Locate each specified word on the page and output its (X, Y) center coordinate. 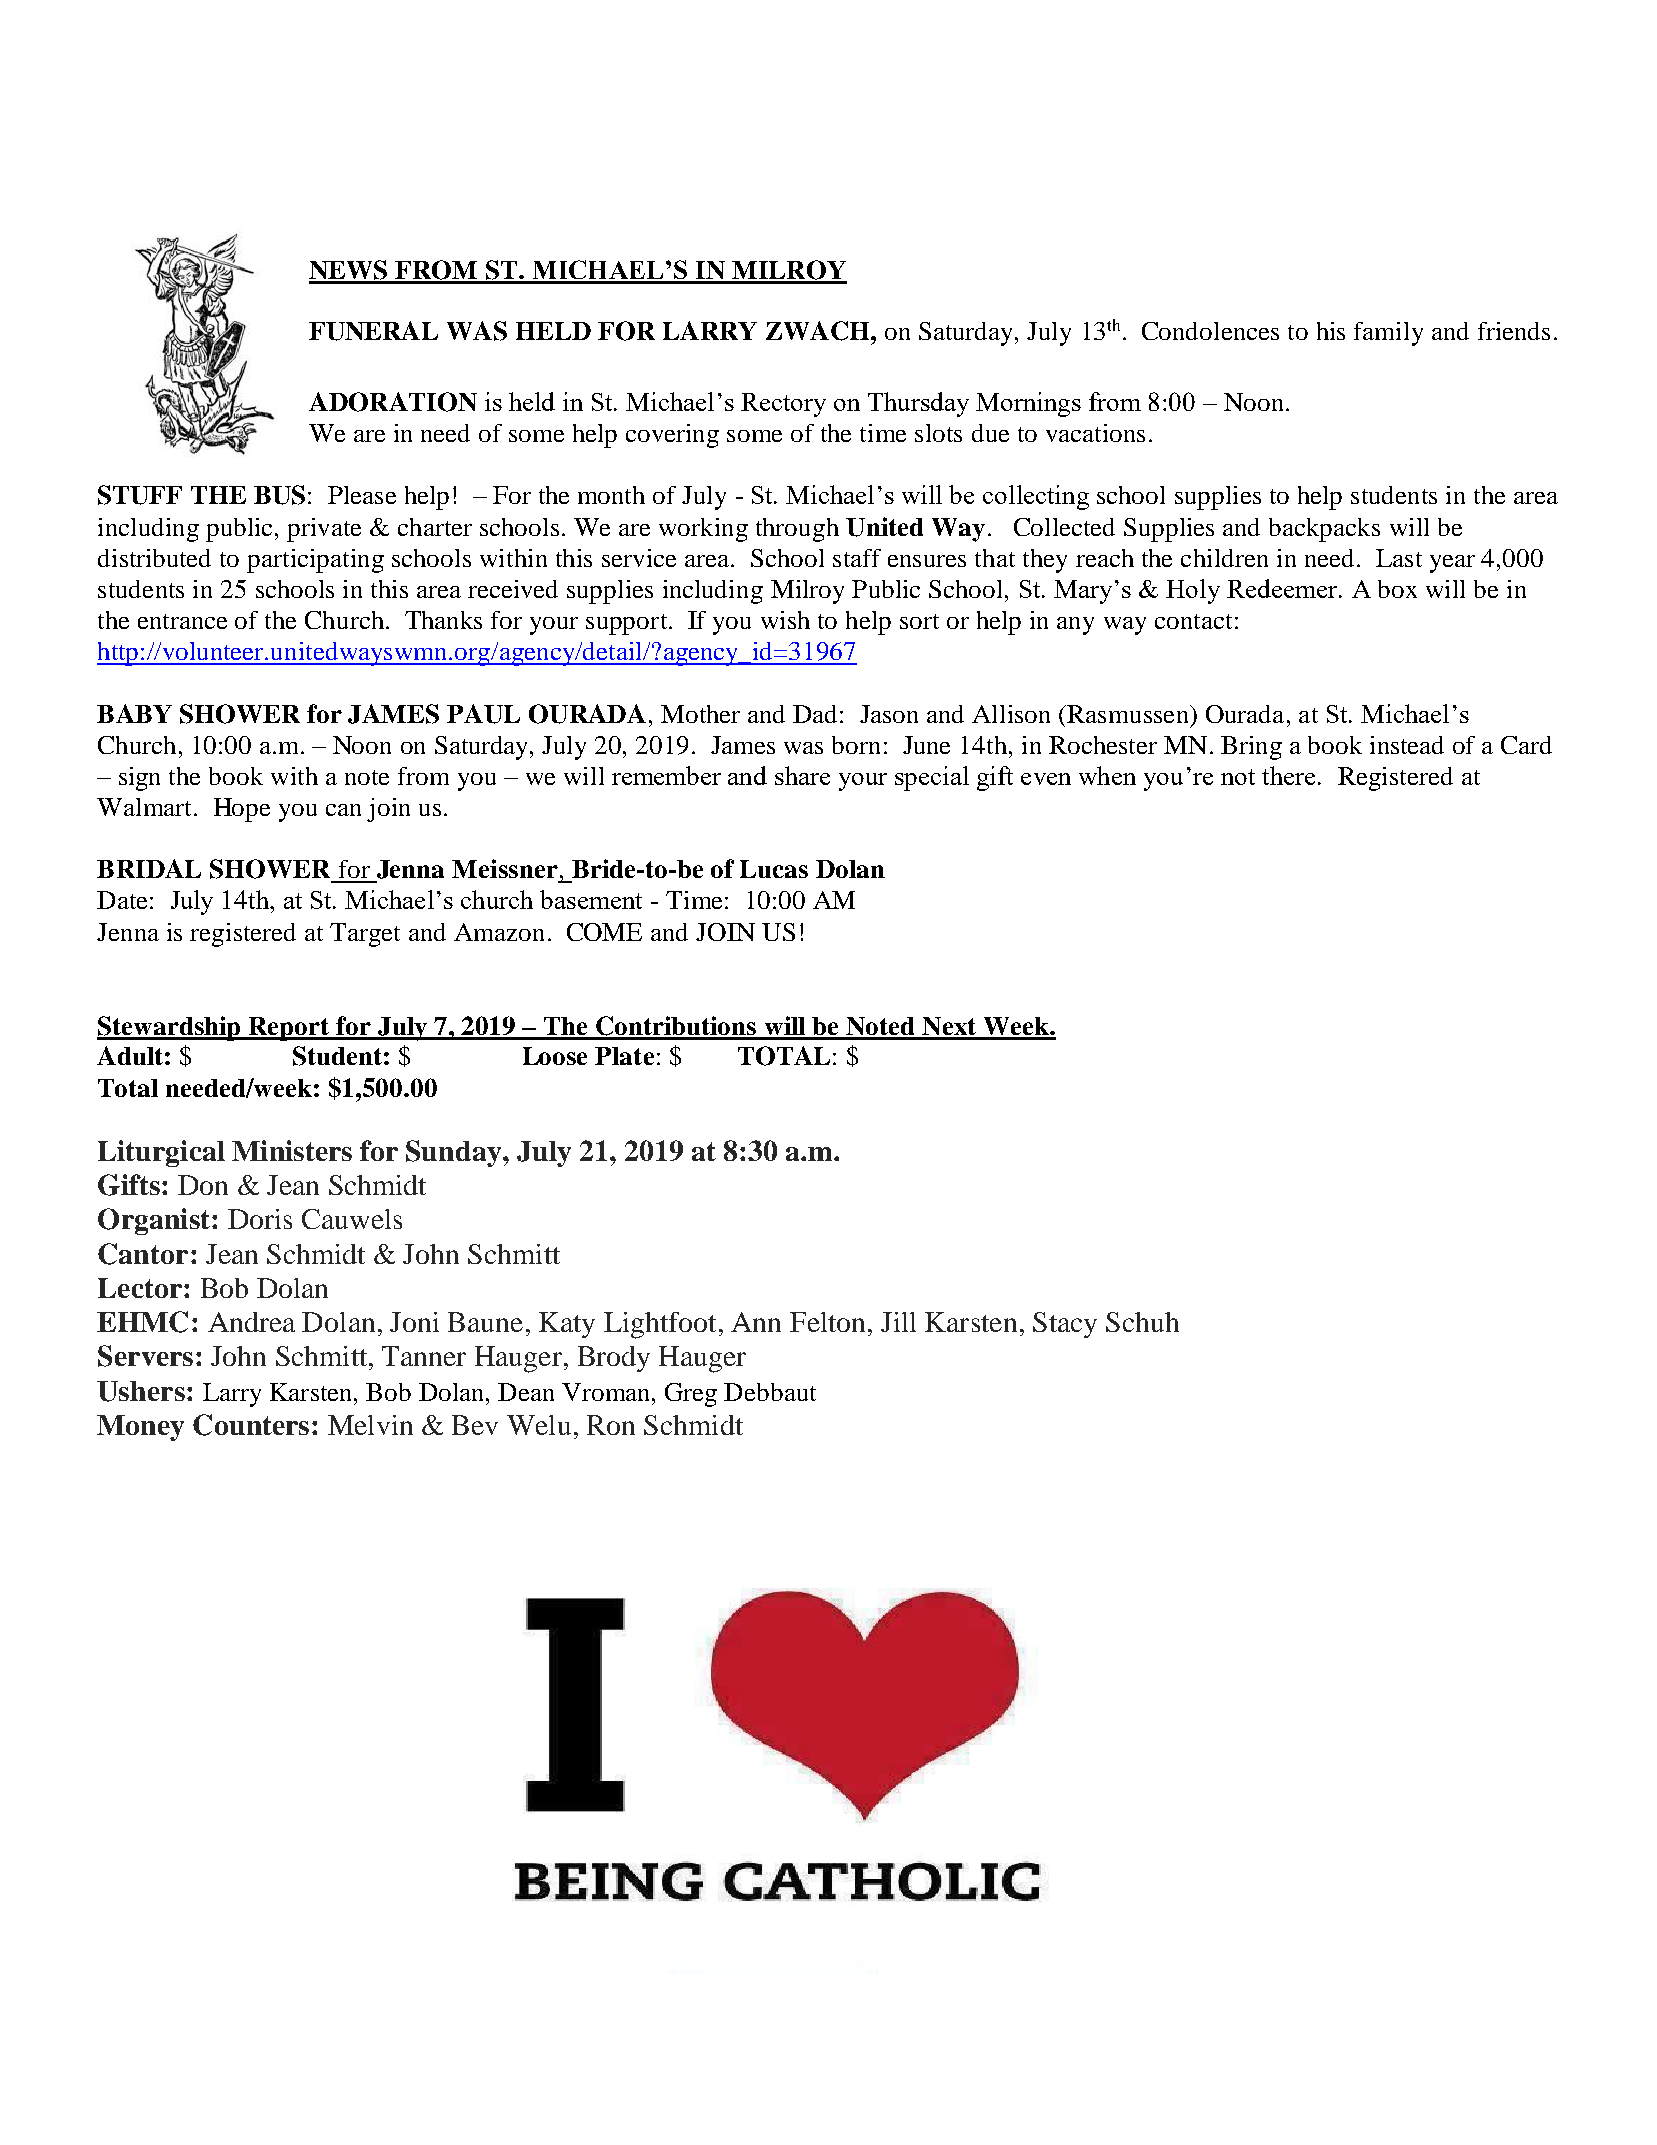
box (1397, 589)
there (1288, 775)
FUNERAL (373, 331)
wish (785, 620)
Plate (624, 1056)
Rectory (783, 405)
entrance (182, 621)
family (1388, 334)
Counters (251, 1425)
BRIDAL (149, 868)
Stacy (1065, 1325)
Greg (691, 1395)
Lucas (774, 869)
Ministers (292, 1150)
